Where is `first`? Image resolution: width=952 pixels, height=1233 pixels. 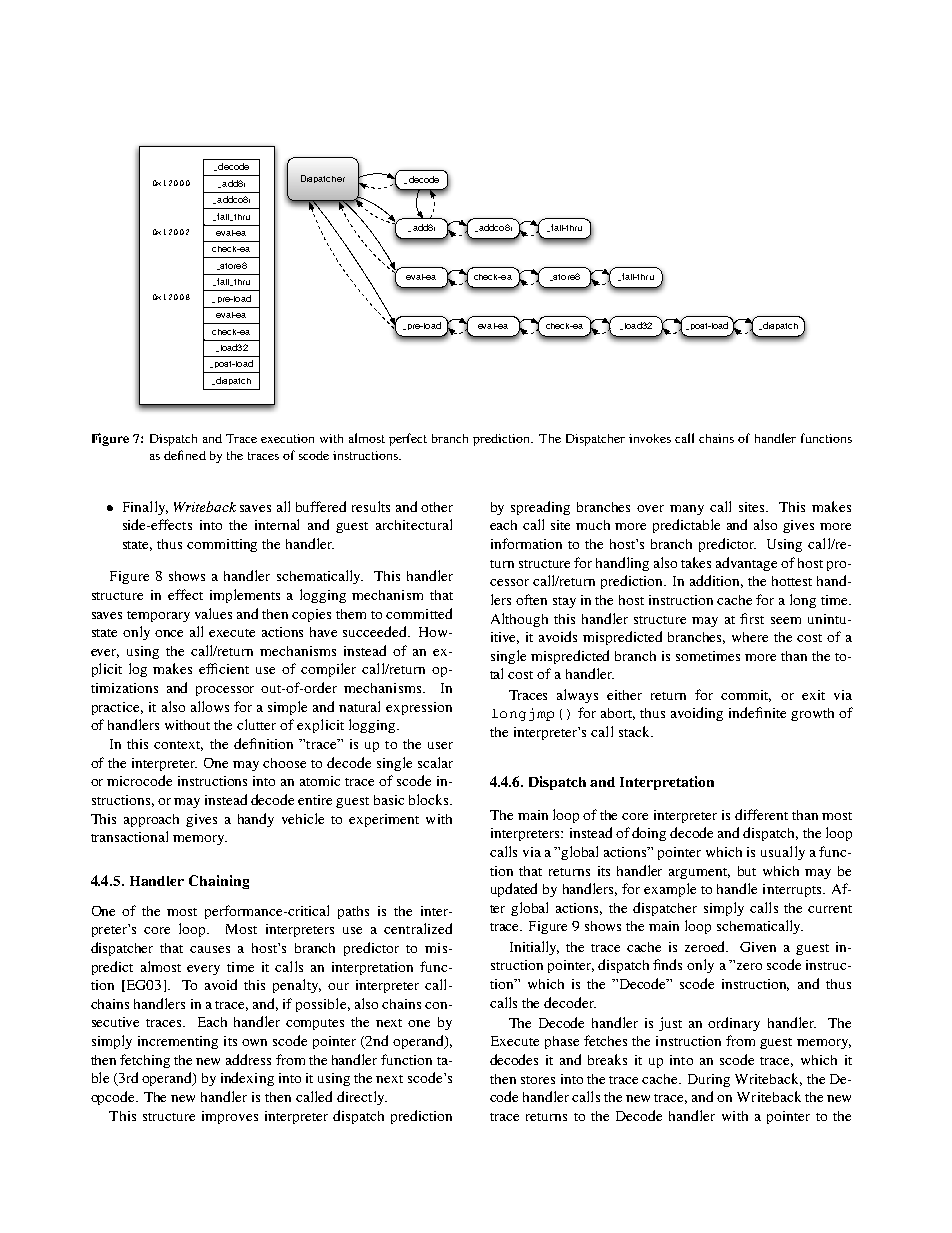 first is located at coordinates (752, 618).
